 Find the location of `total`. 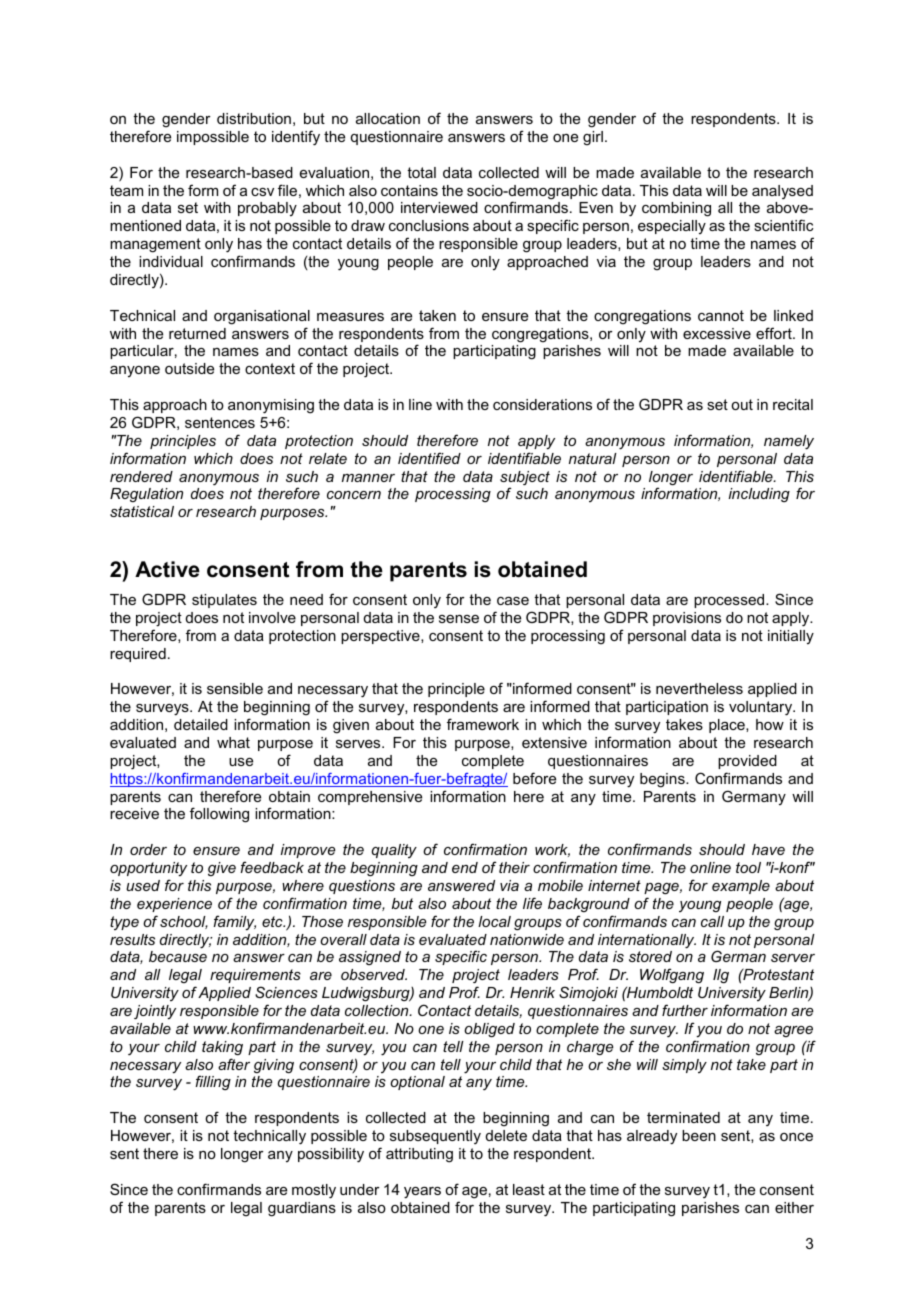

total is located at coordinates (421, 172).
